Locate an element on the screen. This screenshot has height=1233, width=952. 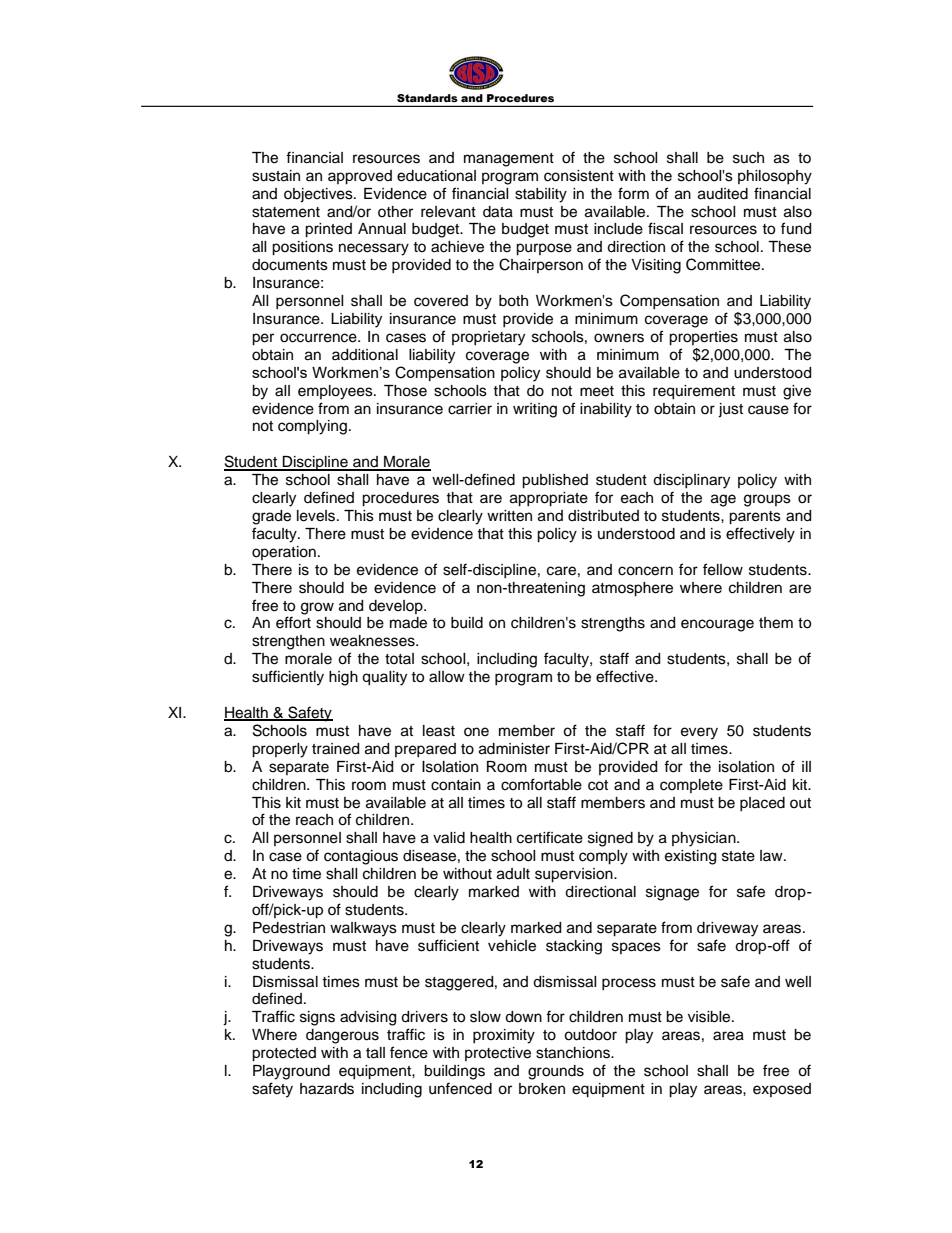
approved is located at coordinates (360, 177).
